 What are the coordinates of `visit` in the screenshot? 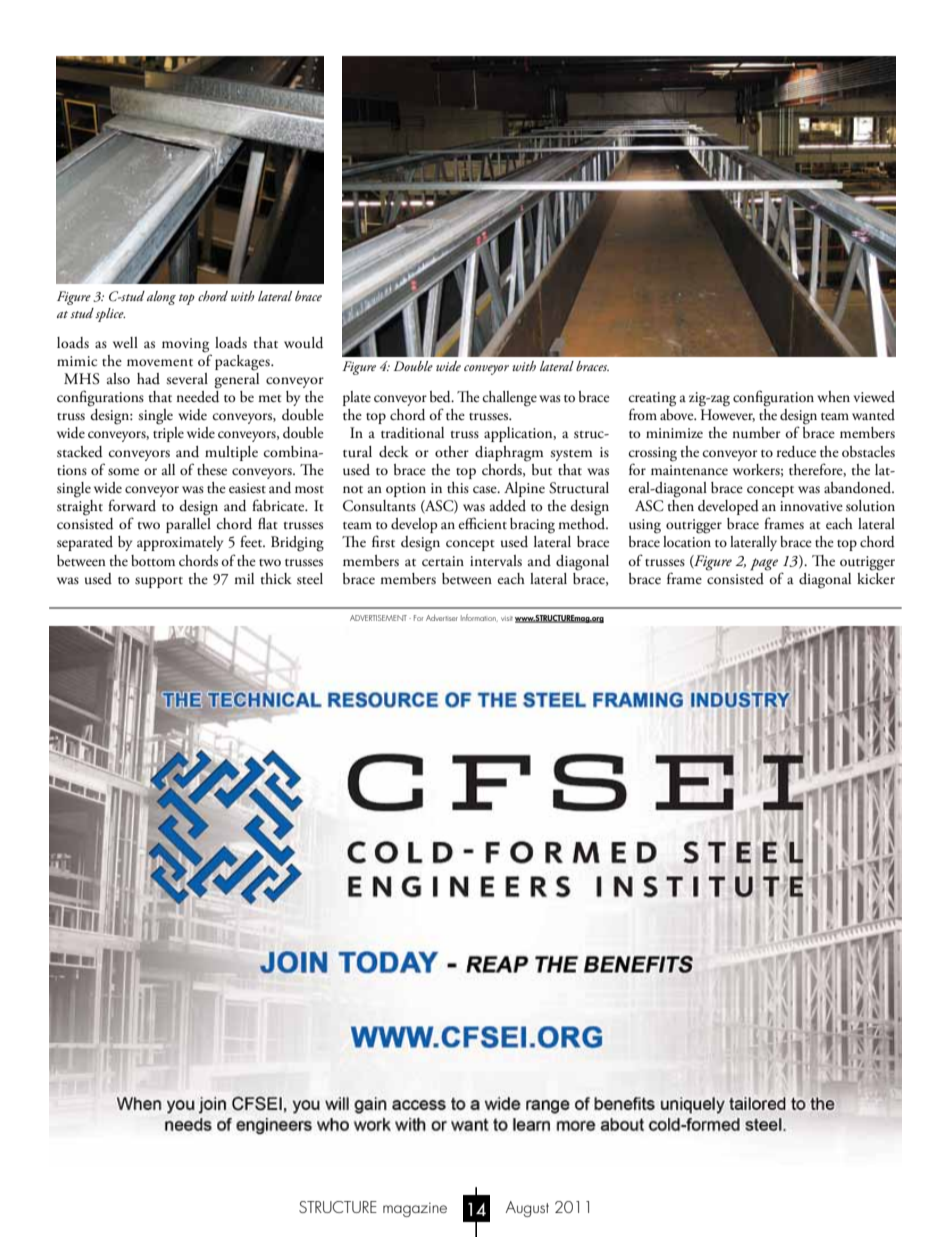 It's located at (507, 618).
